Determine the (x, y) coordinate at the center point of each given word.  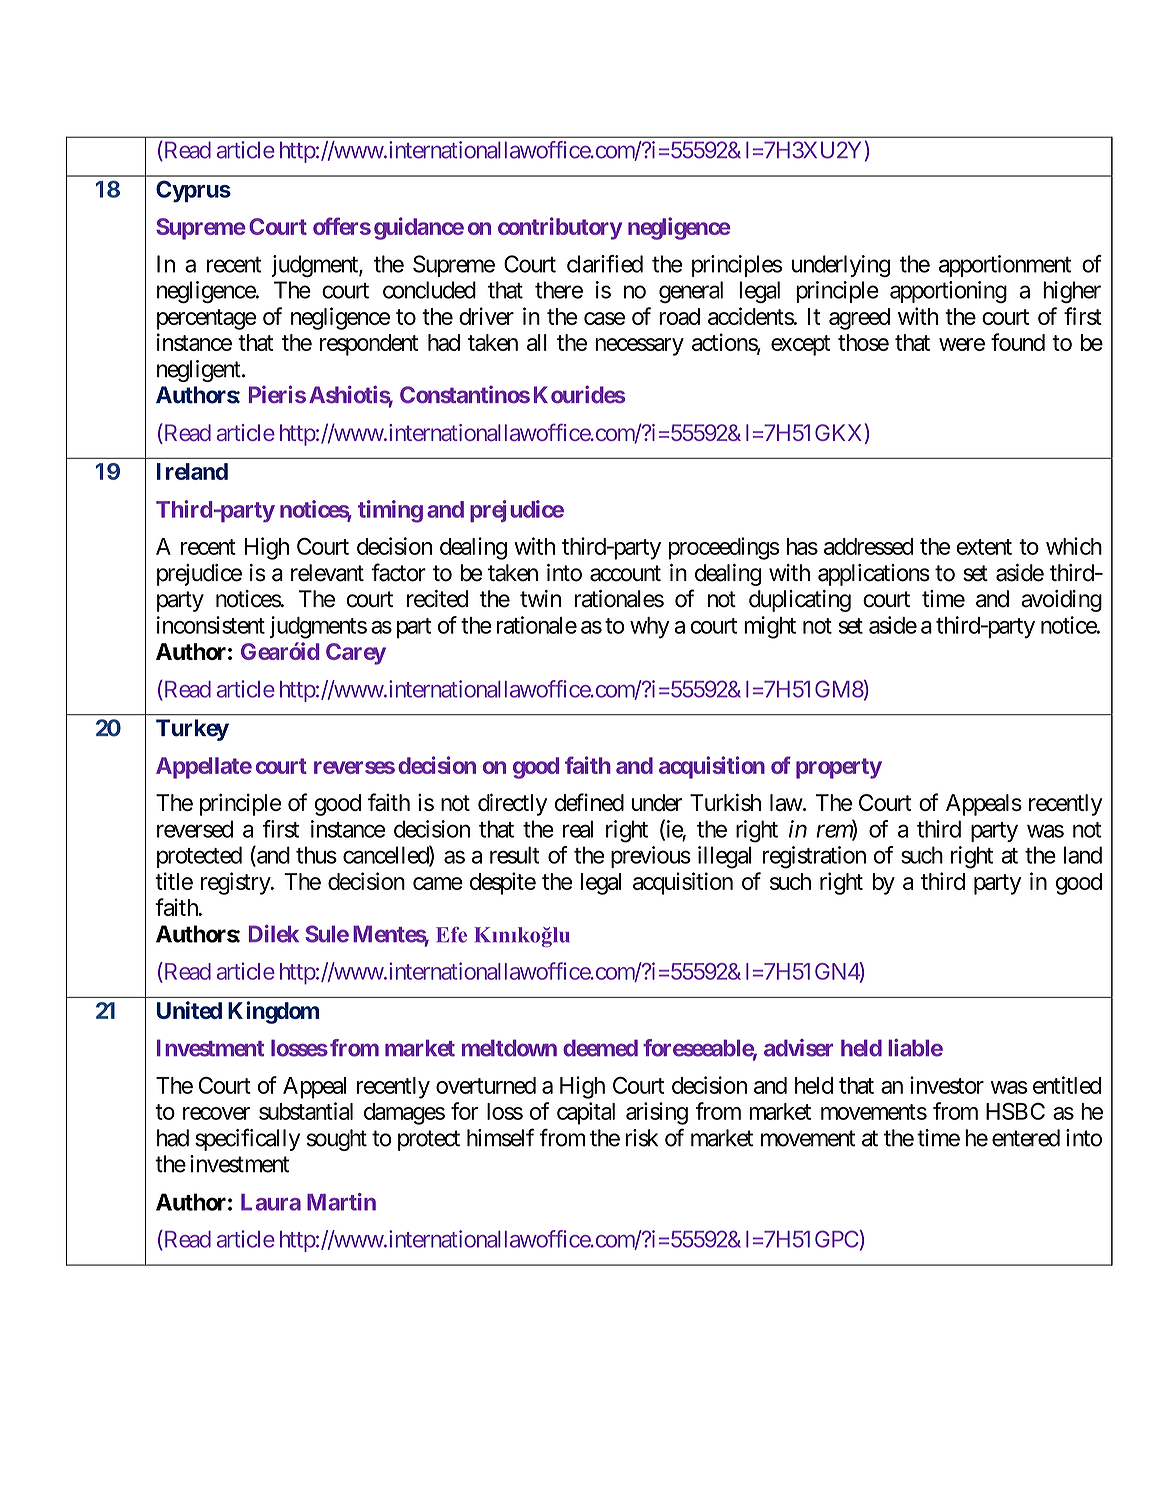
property (839, 768)
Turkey (192, 730)
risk (641, 1138)
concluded (429, 290)
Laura (271, 1202)
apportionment (1005, 266)
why (650, 628)
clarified (605, 264)
